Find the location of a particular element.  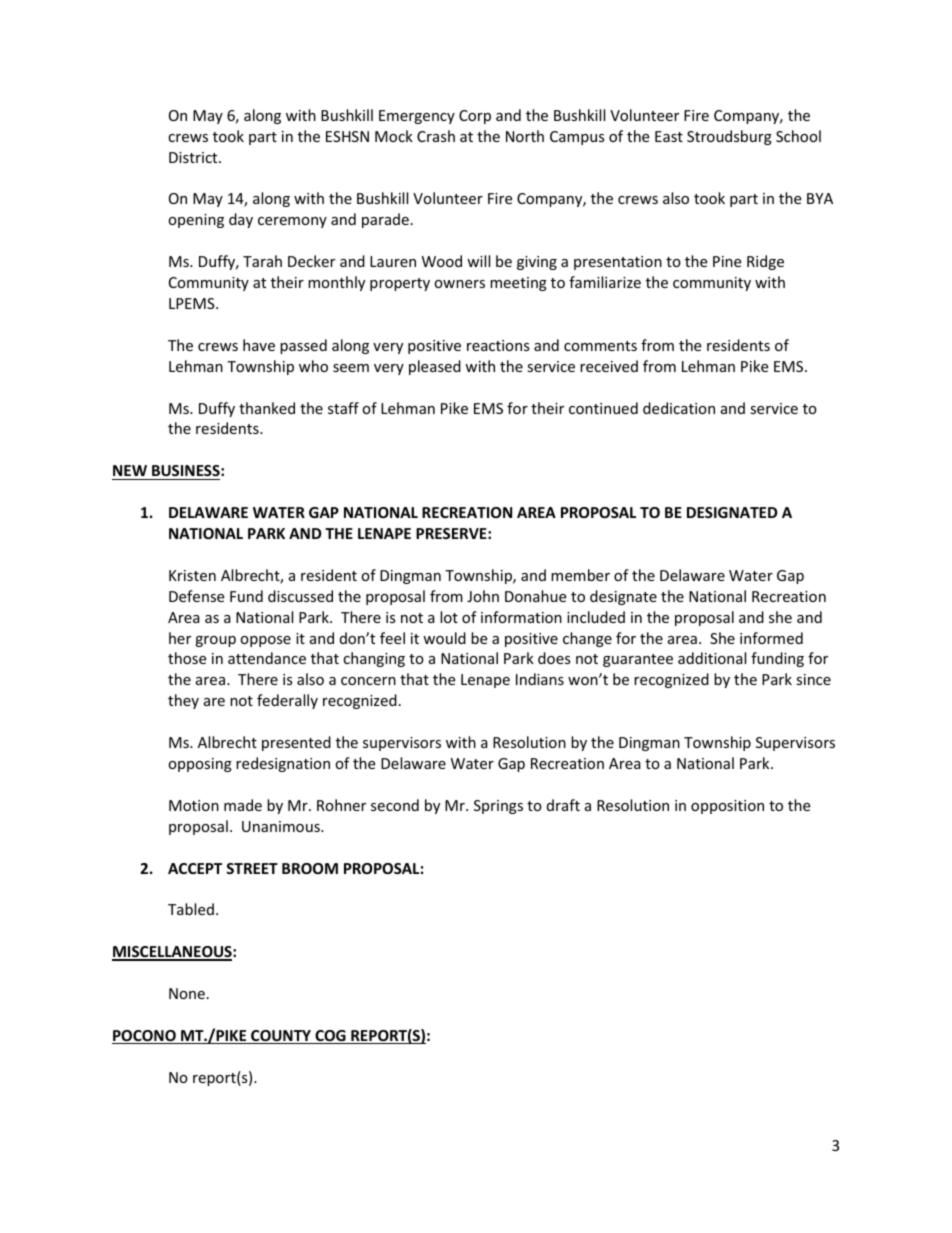

informed is located at coordinates (771, 638).
